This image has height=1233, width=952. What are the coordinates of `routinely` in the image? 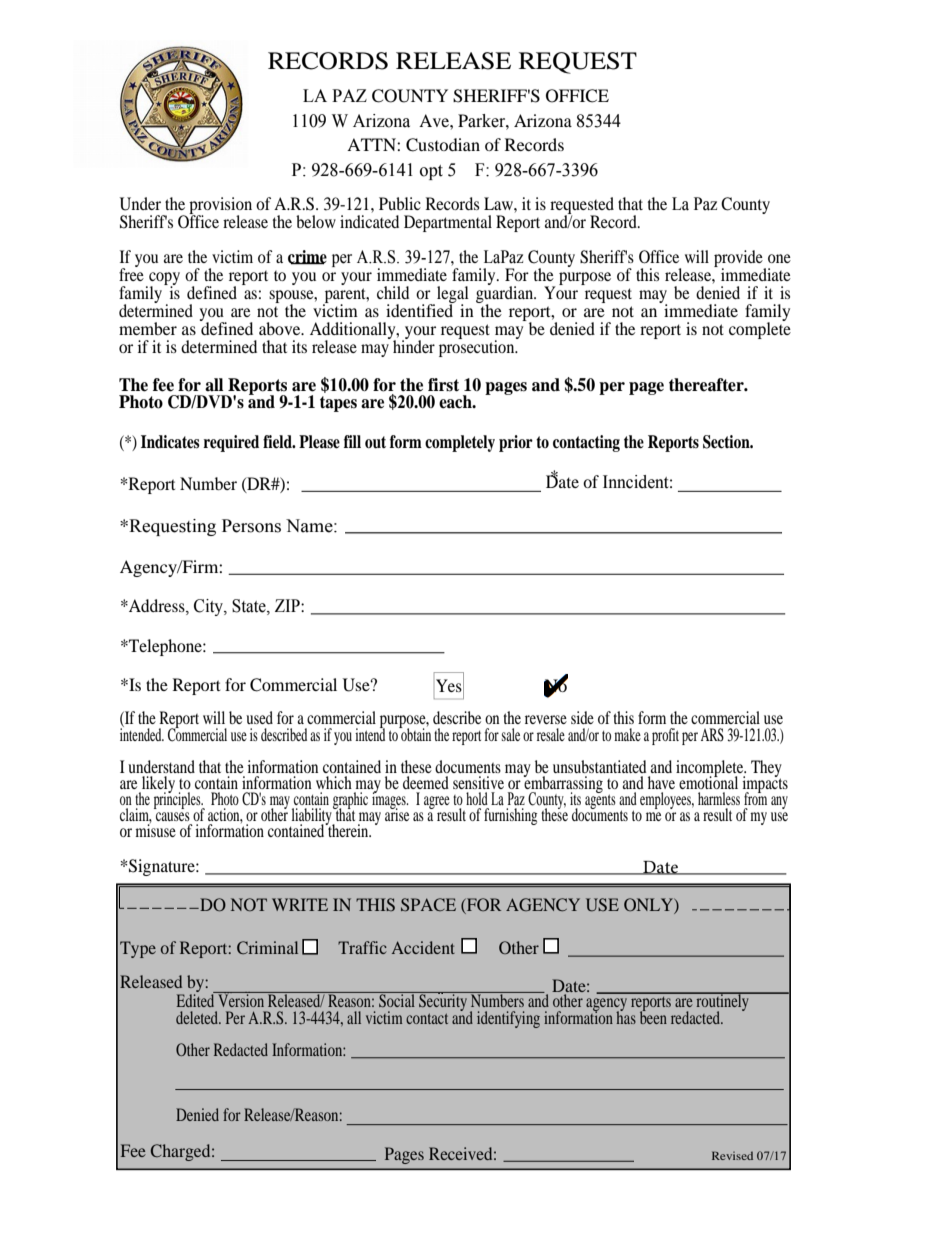 It's located at (722, 1003).
